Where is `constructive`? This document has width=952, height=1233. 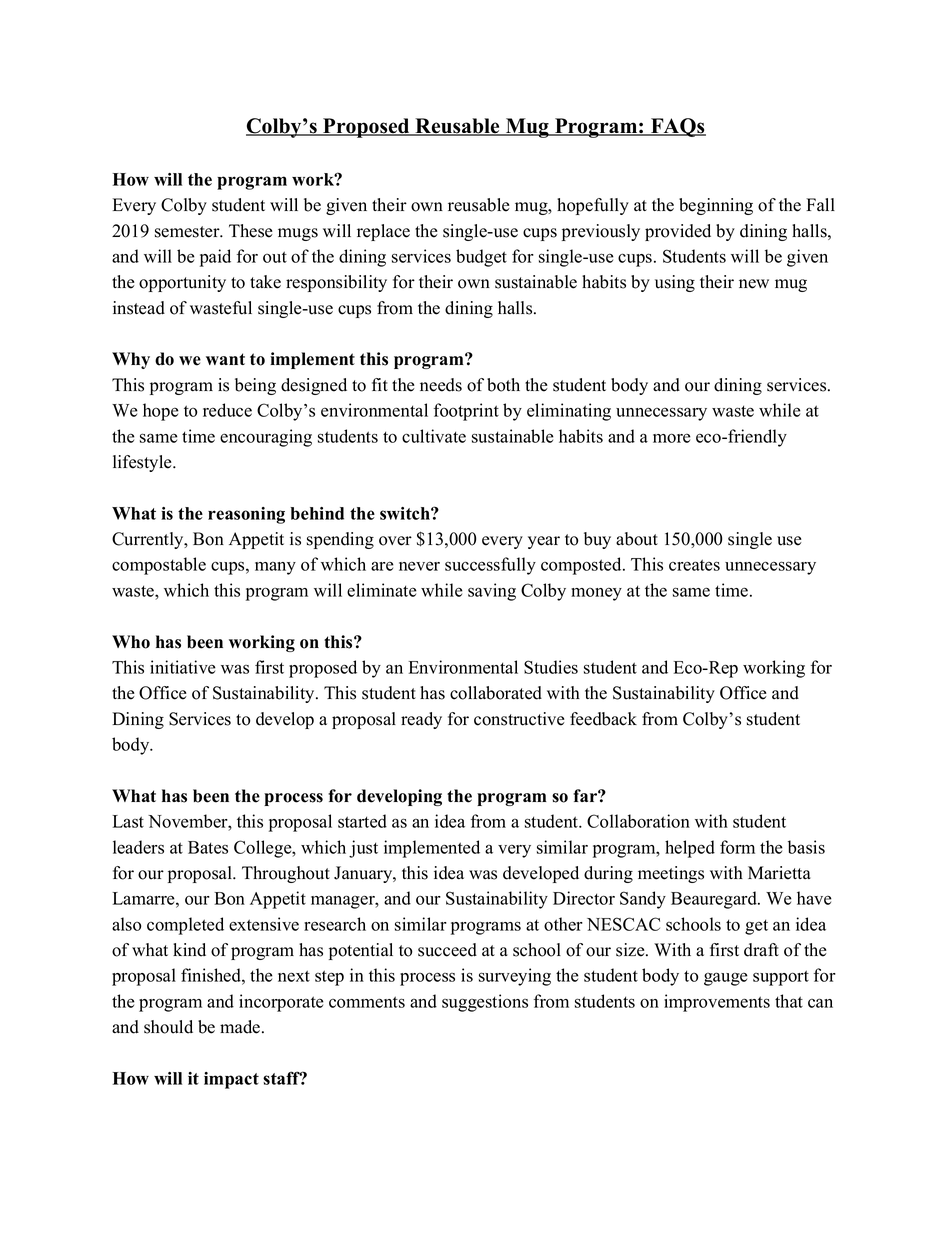 constructive is located at coordinates (519, 719).
